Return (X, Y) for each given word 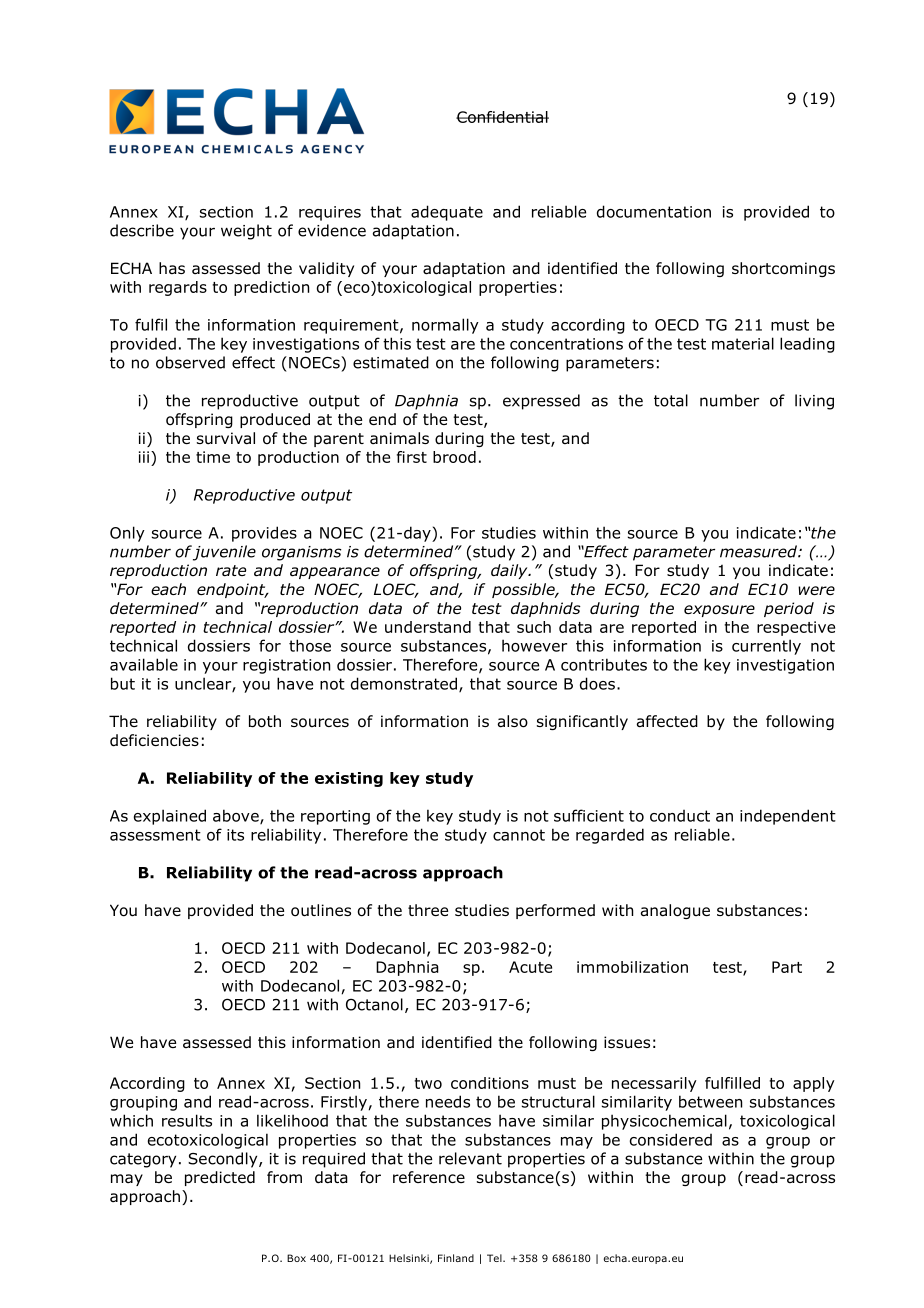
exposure (719, 611)
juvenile (224, 553)
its (235, 835)
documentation (654, 211)
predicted (220, 1178)
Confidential (502, 117)
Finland (456, 1258)
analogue (675, 911)
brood (454, 457)
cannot (519, 835)
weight (246, 232)
